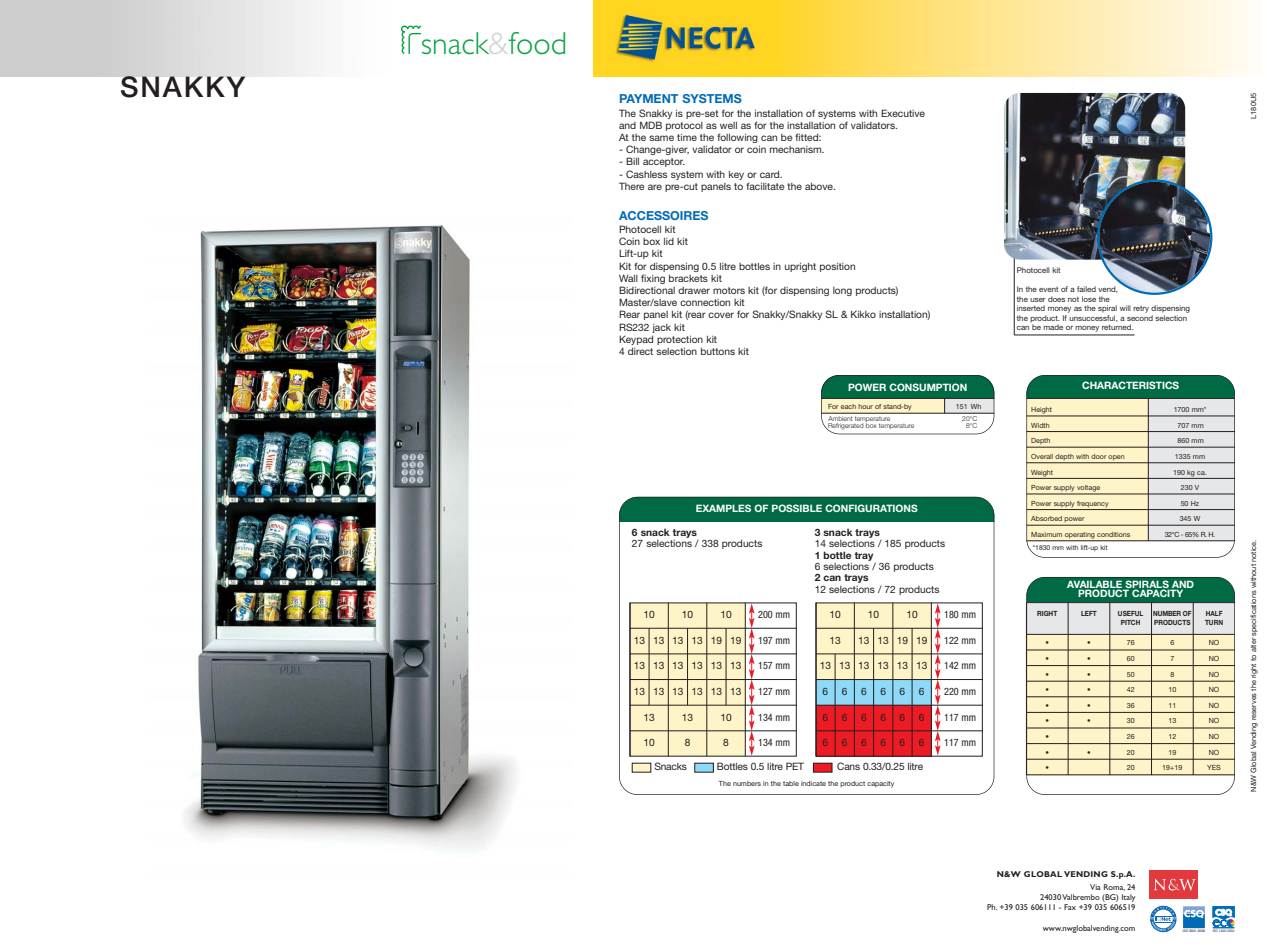 This screenshot has height=952, width=1267. I want to click on Fax, so click(1070, 907).
